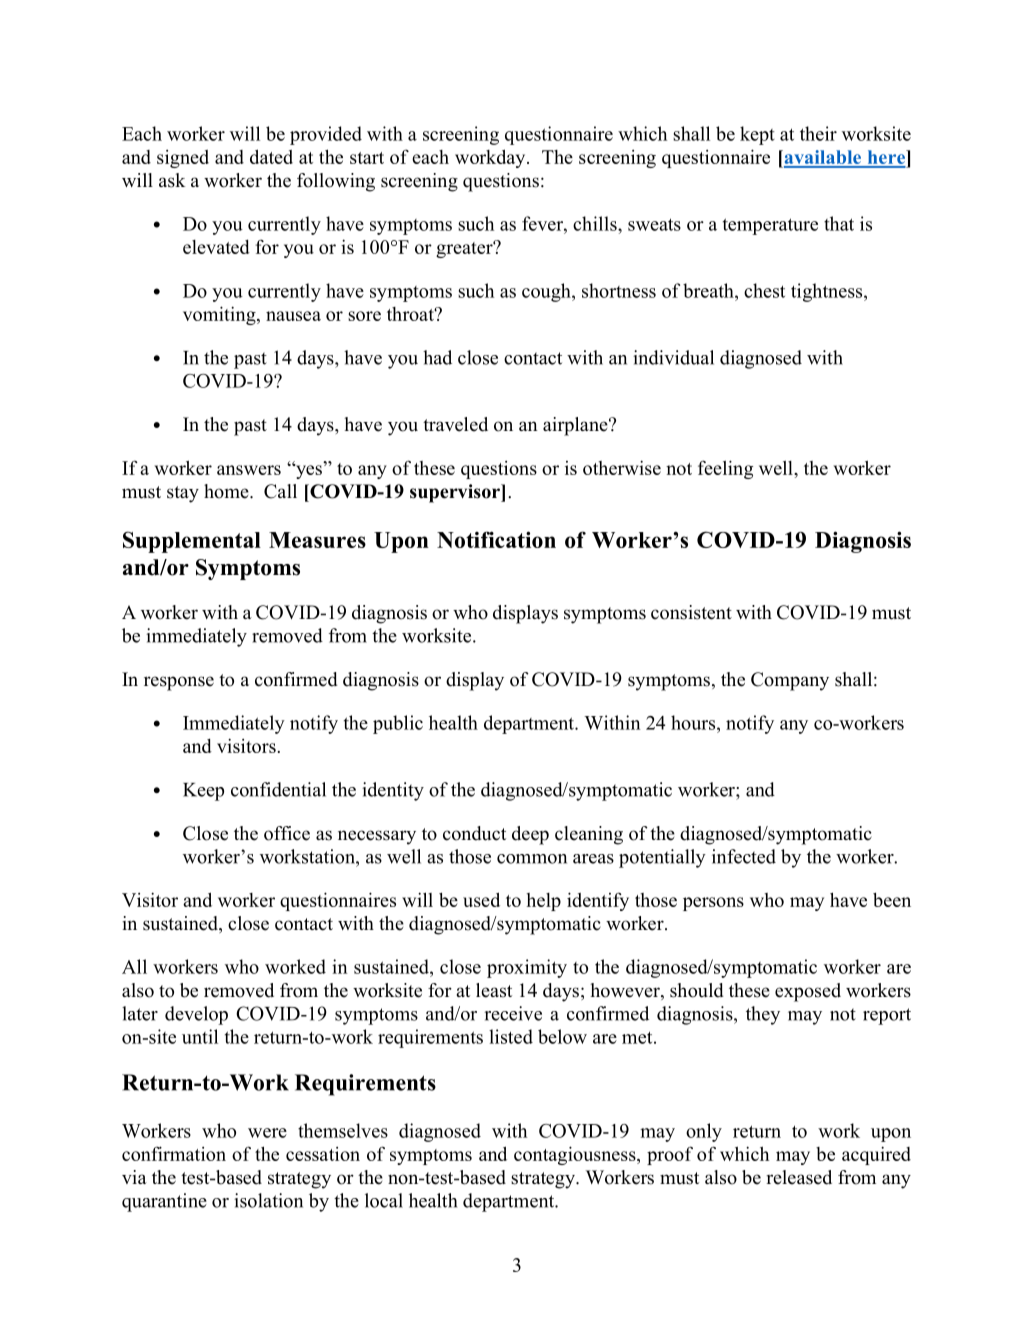 This document has height=1337, width=1034. What do you see at coordinates (818, 133) in the document?
I see `their` at bounding box center [818, 133].
